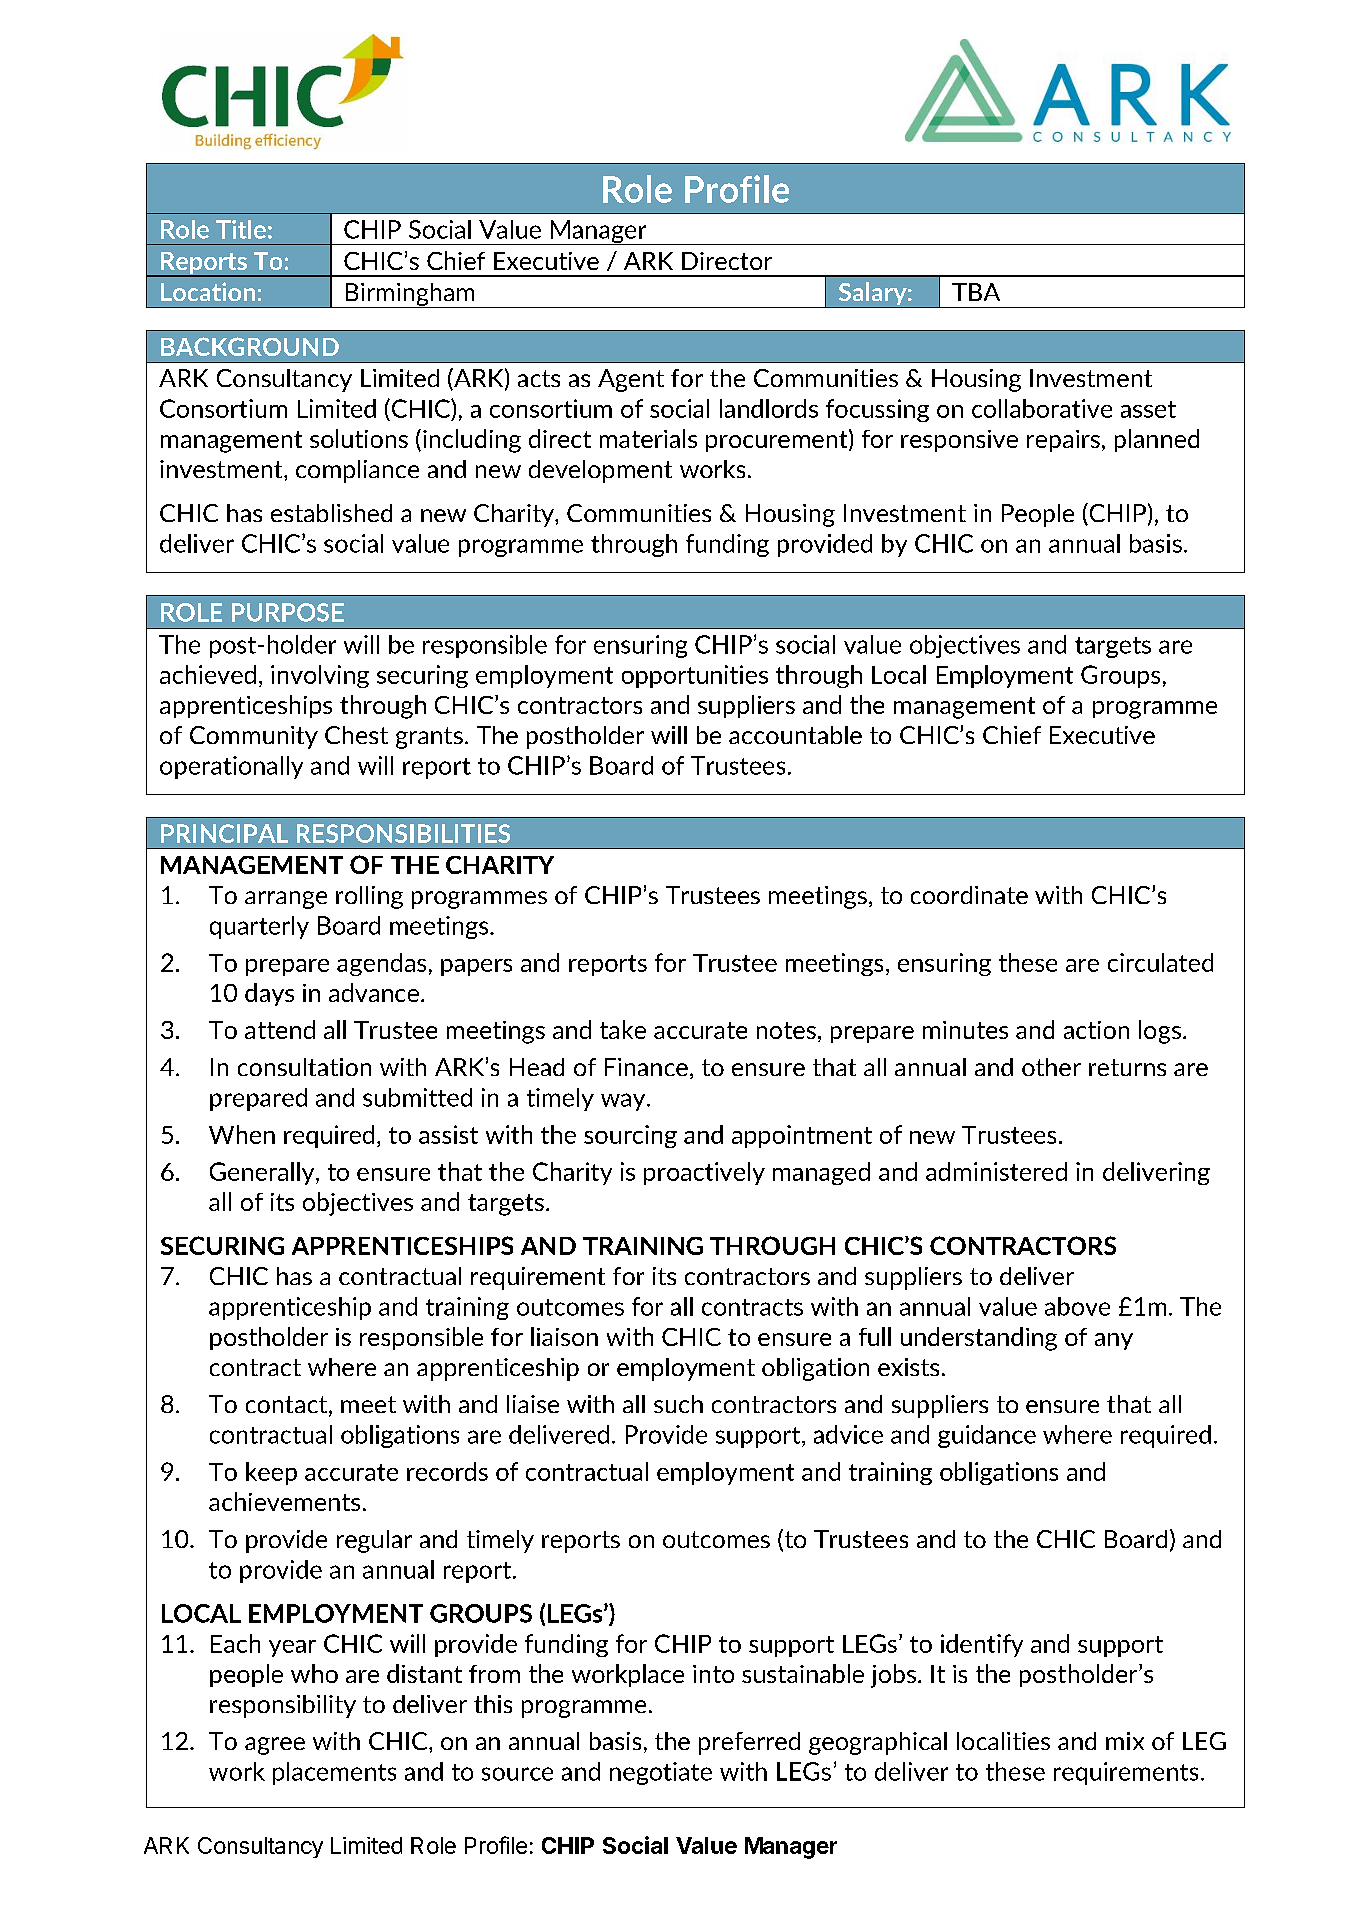 This screenshot has height=1930, width=1365. What do you see at coordinates (631, 380) in the screenshot?
I see `Agent` at bounding box center [631, 380].
